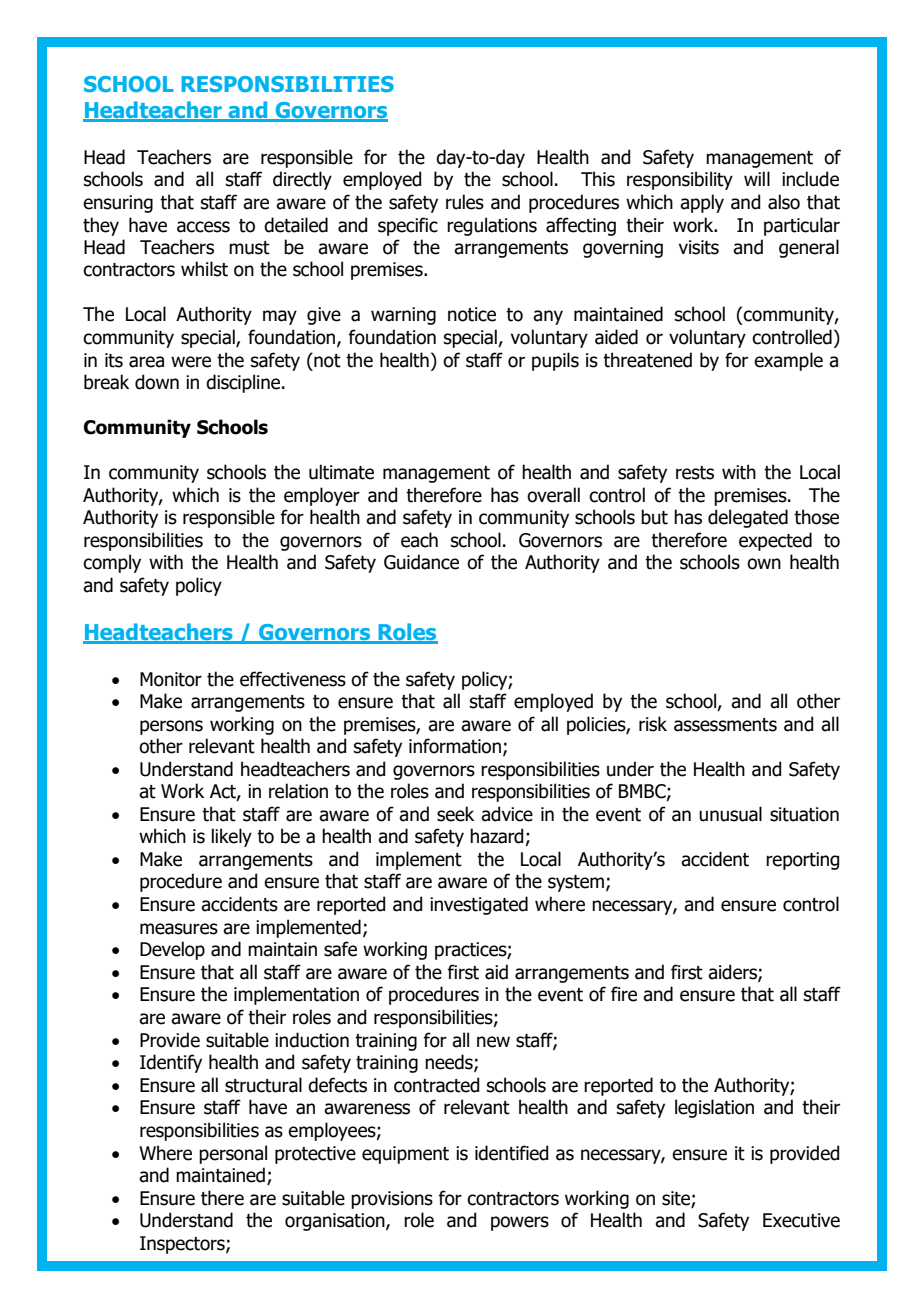 Image resolution: width=924 pixels, height=1308 pixels. I want to click on measures, so click(179, 929).
